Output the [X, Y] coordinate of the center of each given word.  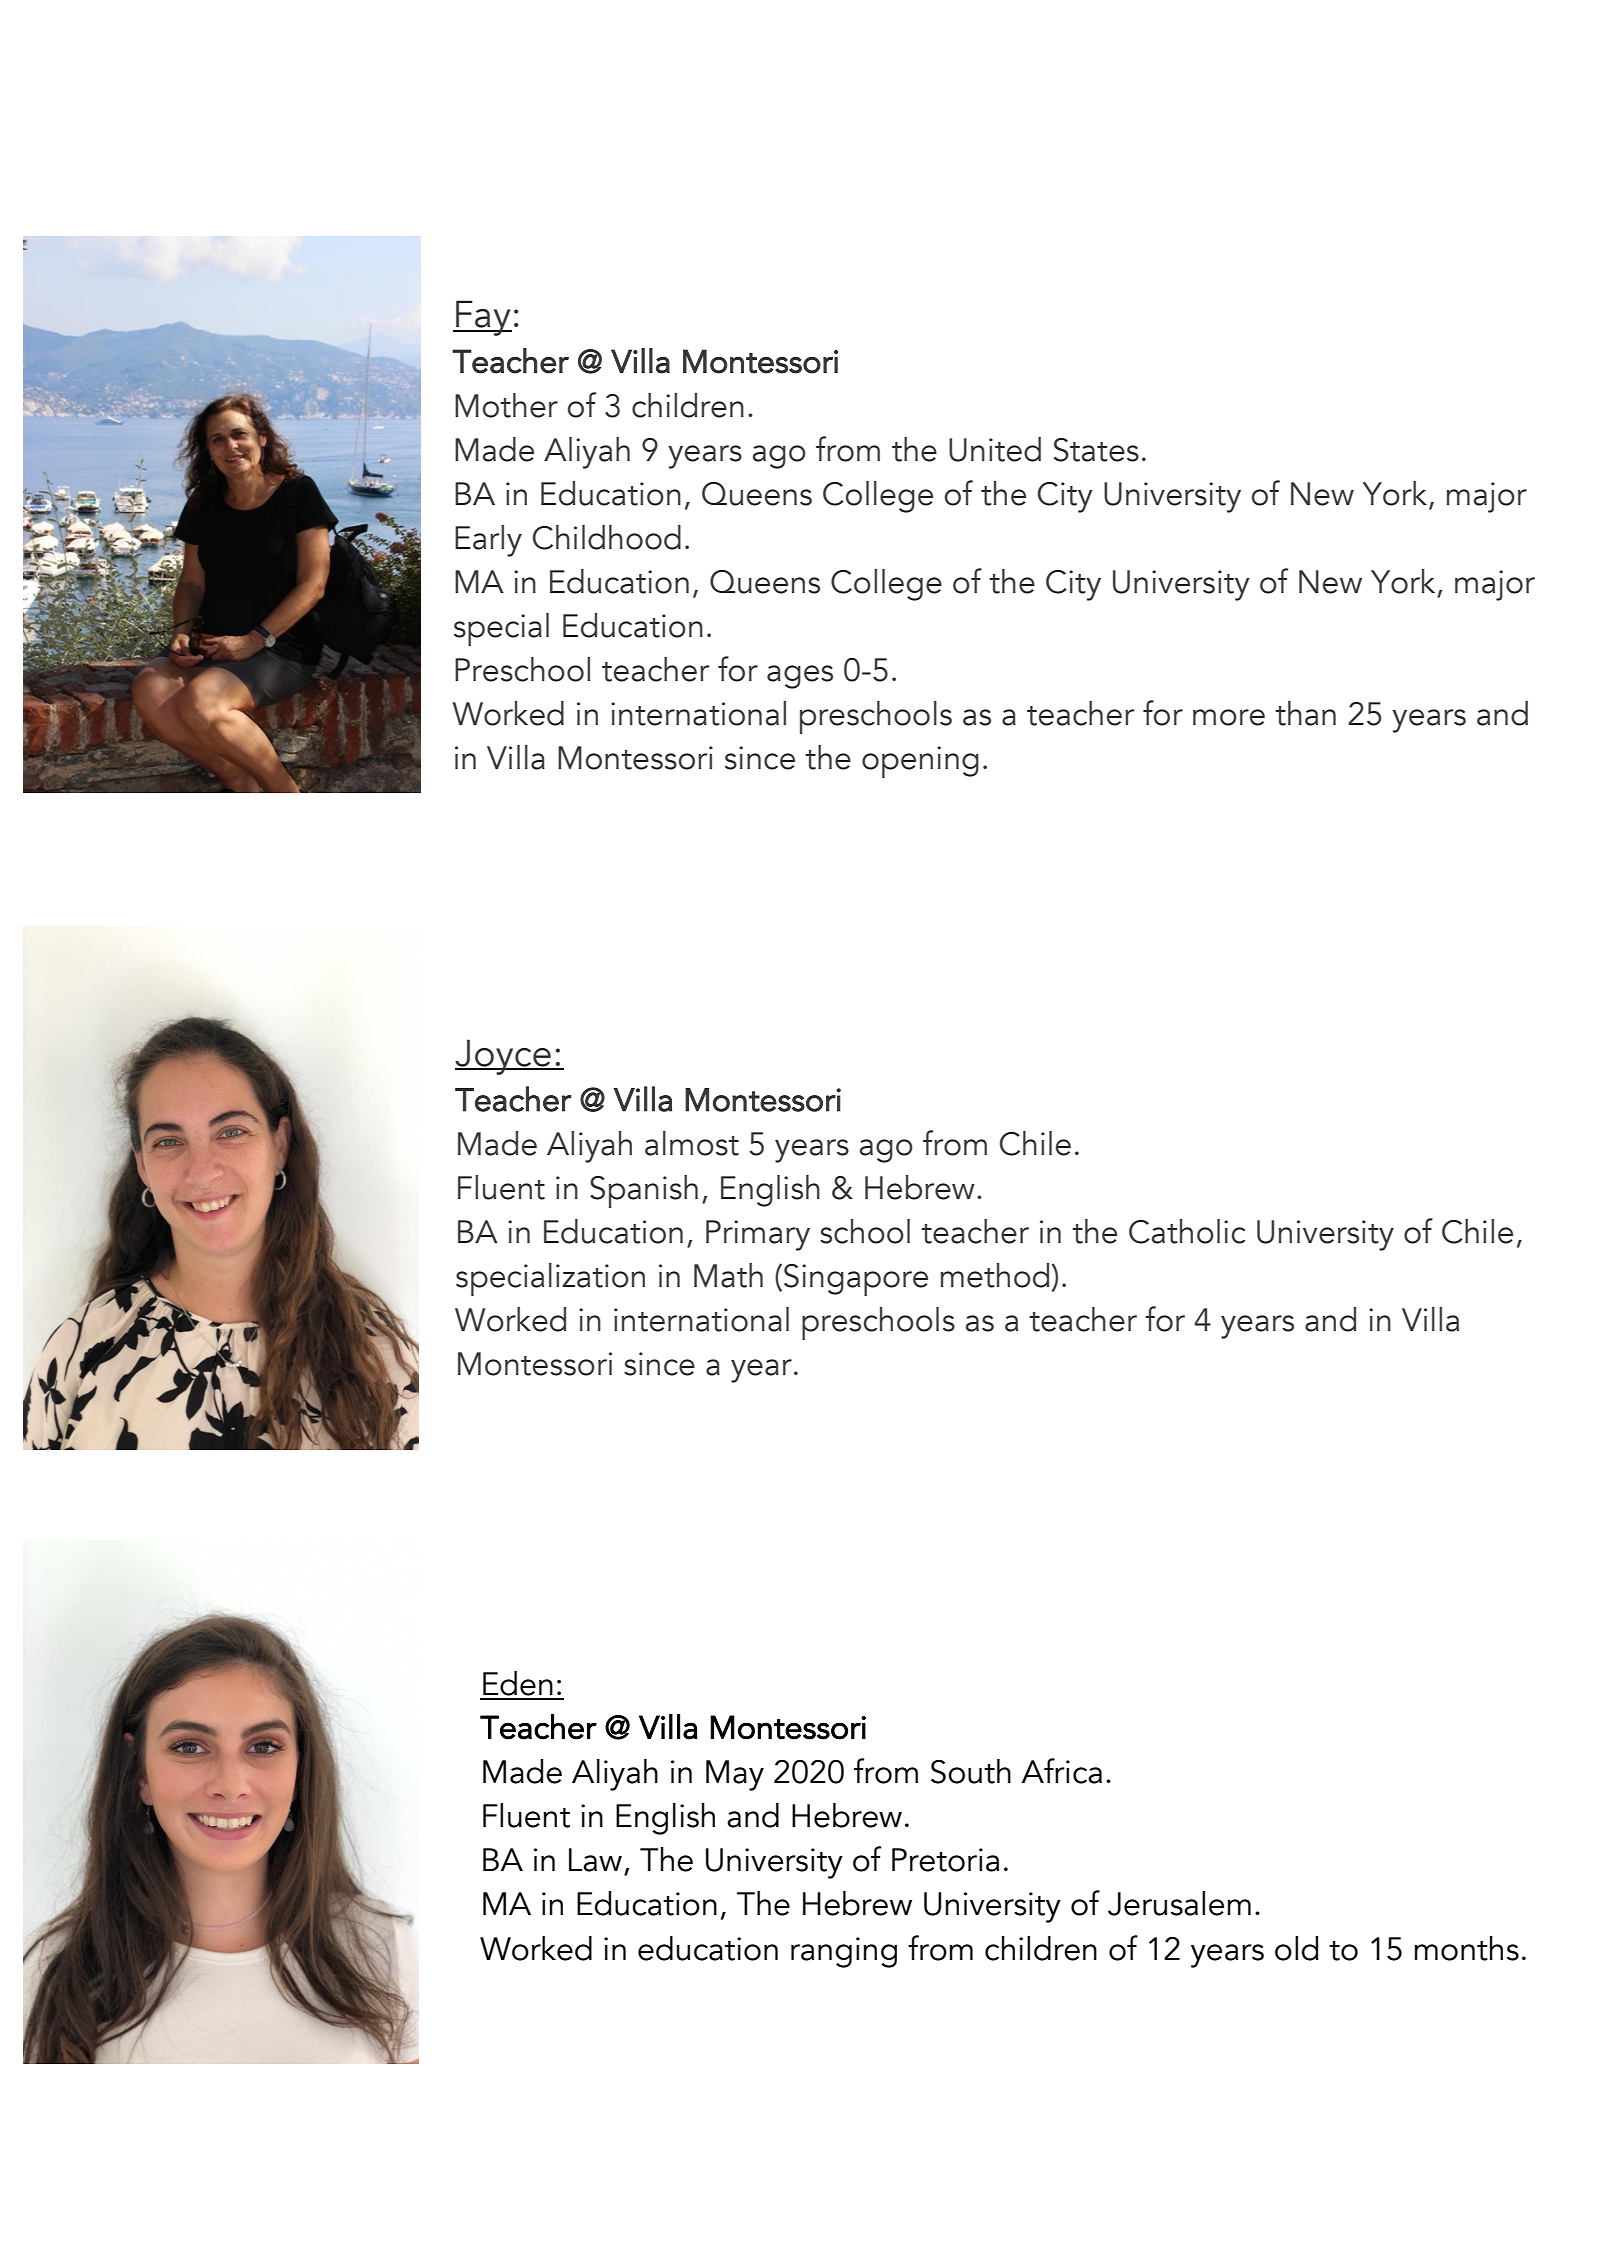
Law [595, 1860]
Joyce [504, 1057]
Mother [506, 405]
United [995, 449]
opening [920, 762]
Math [728, 1275]
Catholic [1187, 1231]
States [1096, 450]
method [994, 1275]
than [1305, 713]
